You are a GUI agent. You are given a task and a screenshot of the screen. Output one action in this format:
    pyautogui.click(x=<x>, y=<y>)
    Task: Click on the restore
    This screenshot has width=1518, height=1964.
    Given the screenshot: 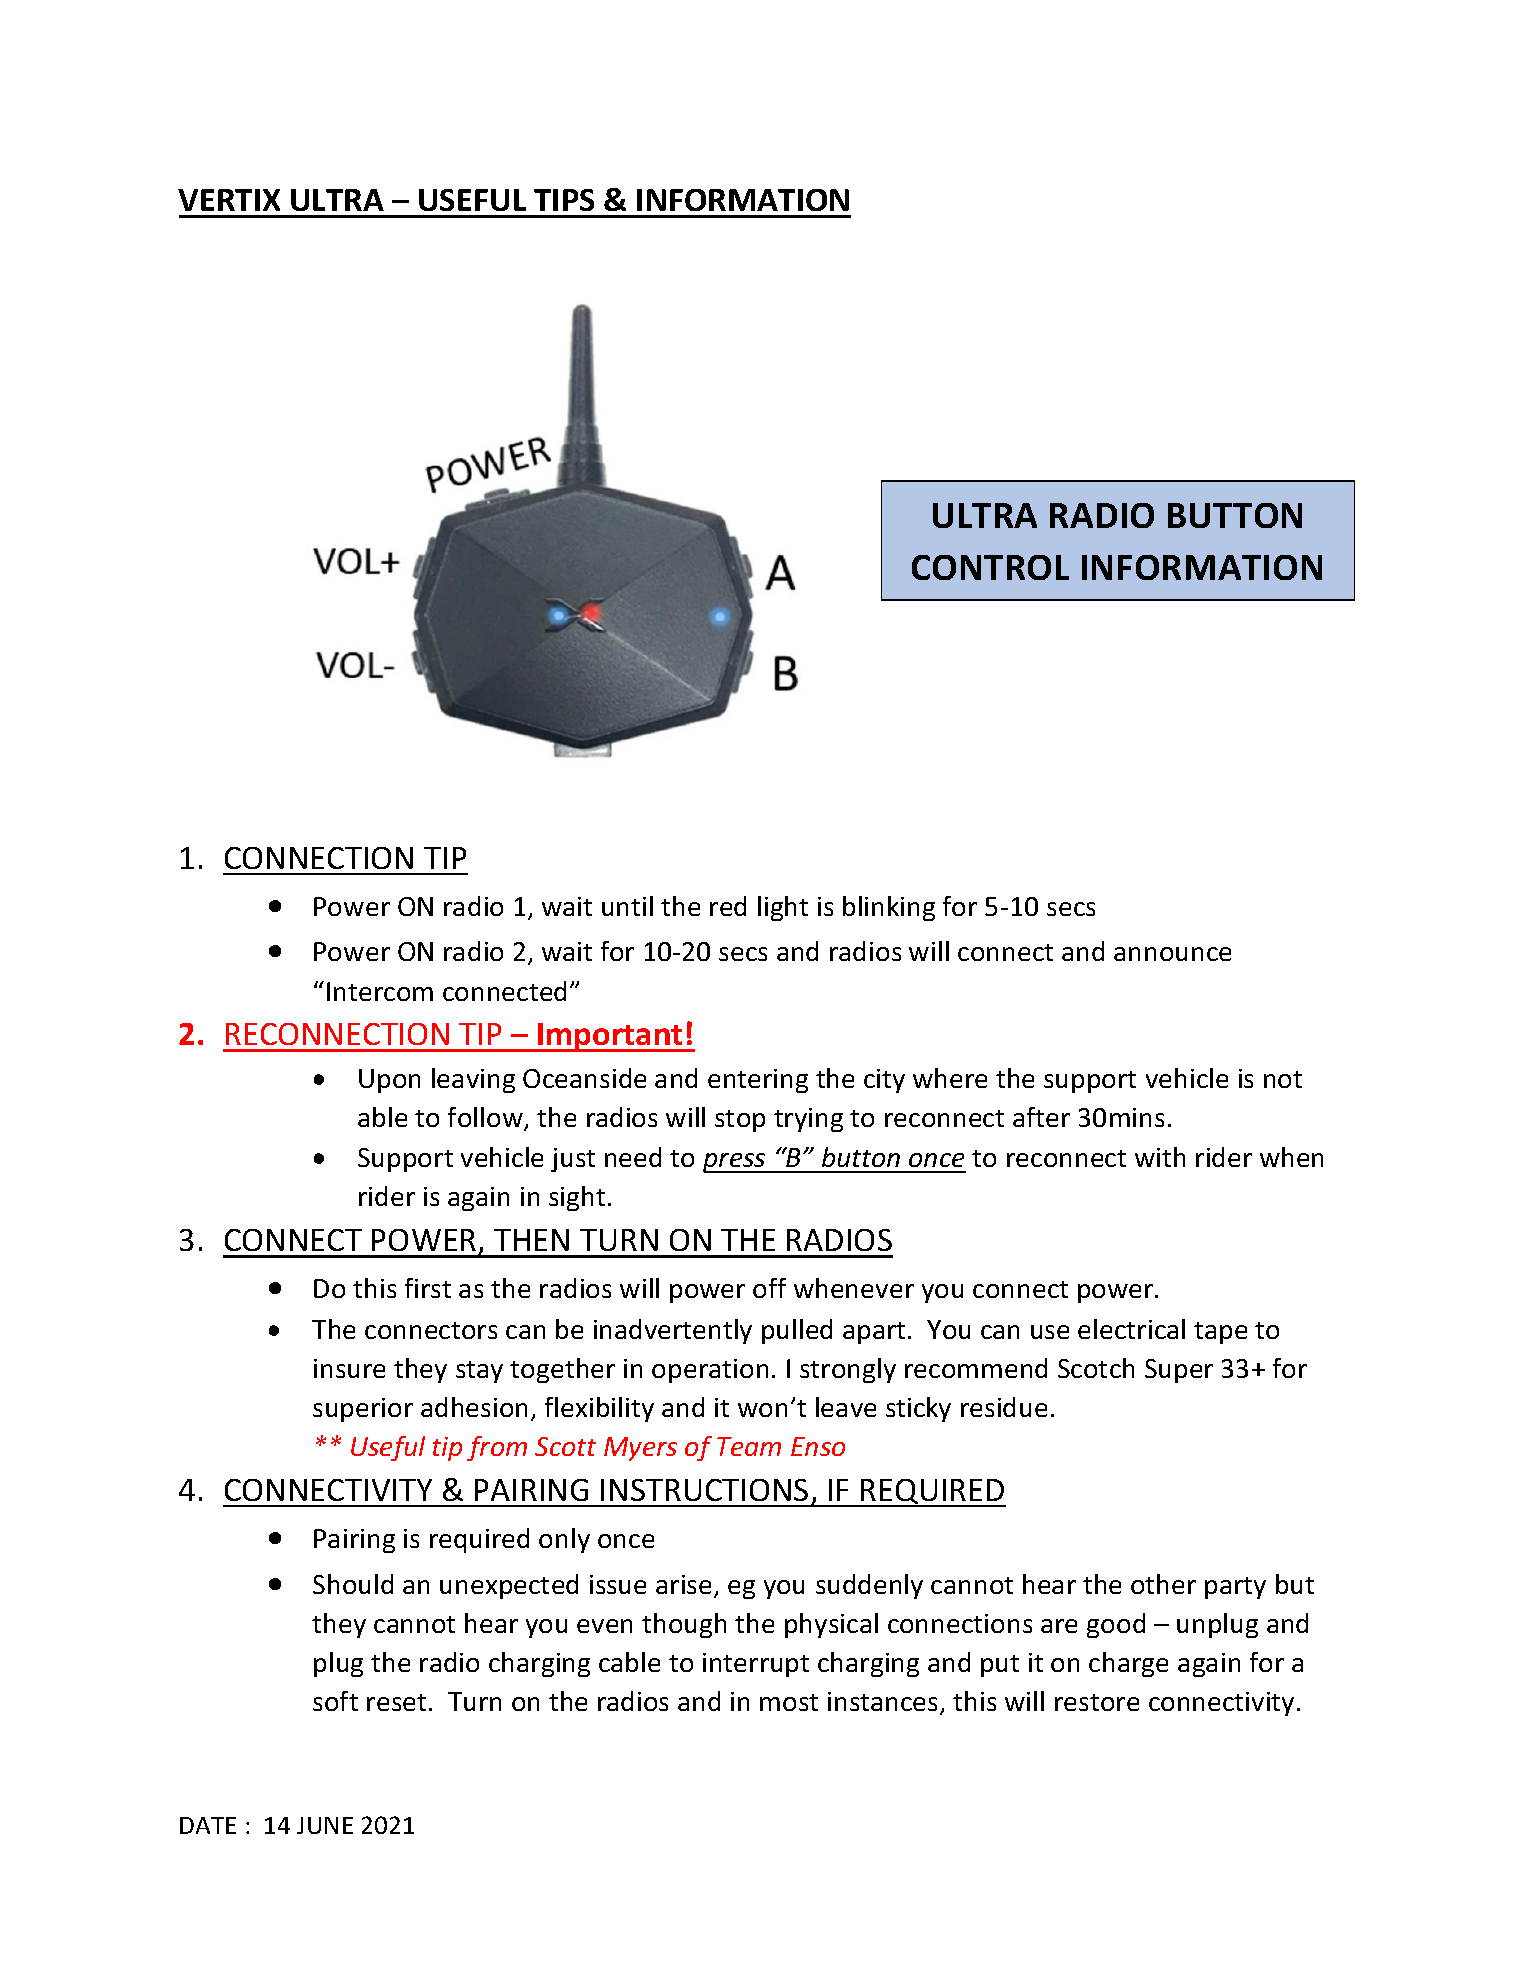 What is the action you would take?
    pyautogui.click(x=1097, y=1702)
